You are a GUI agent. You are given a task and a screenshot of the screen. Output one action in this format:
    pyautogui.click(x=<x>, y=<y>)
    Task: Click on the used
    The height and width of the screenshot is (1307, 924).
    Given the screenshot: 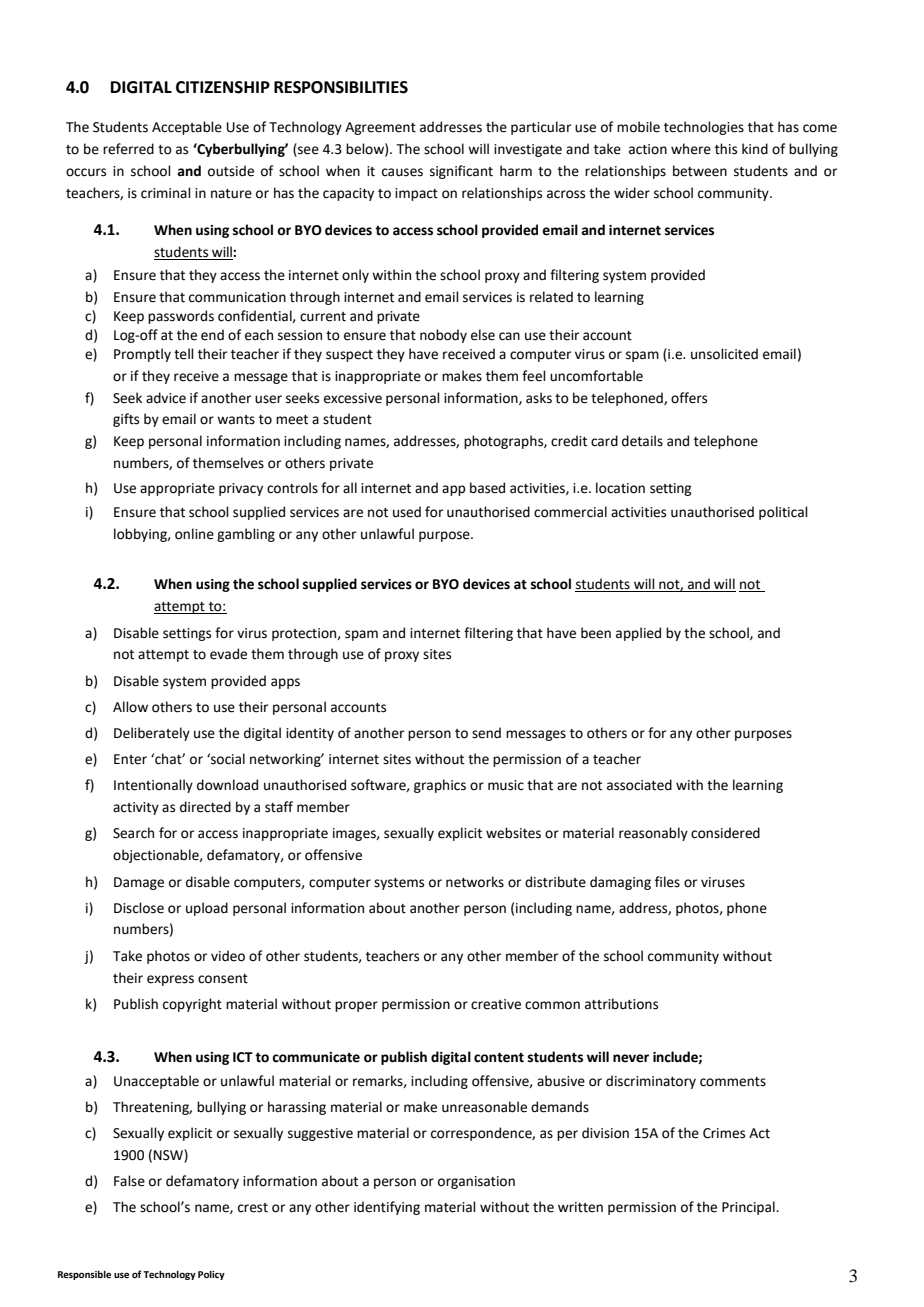 What is the action you would take?
    pyautogui.click(x=407, y=512)
